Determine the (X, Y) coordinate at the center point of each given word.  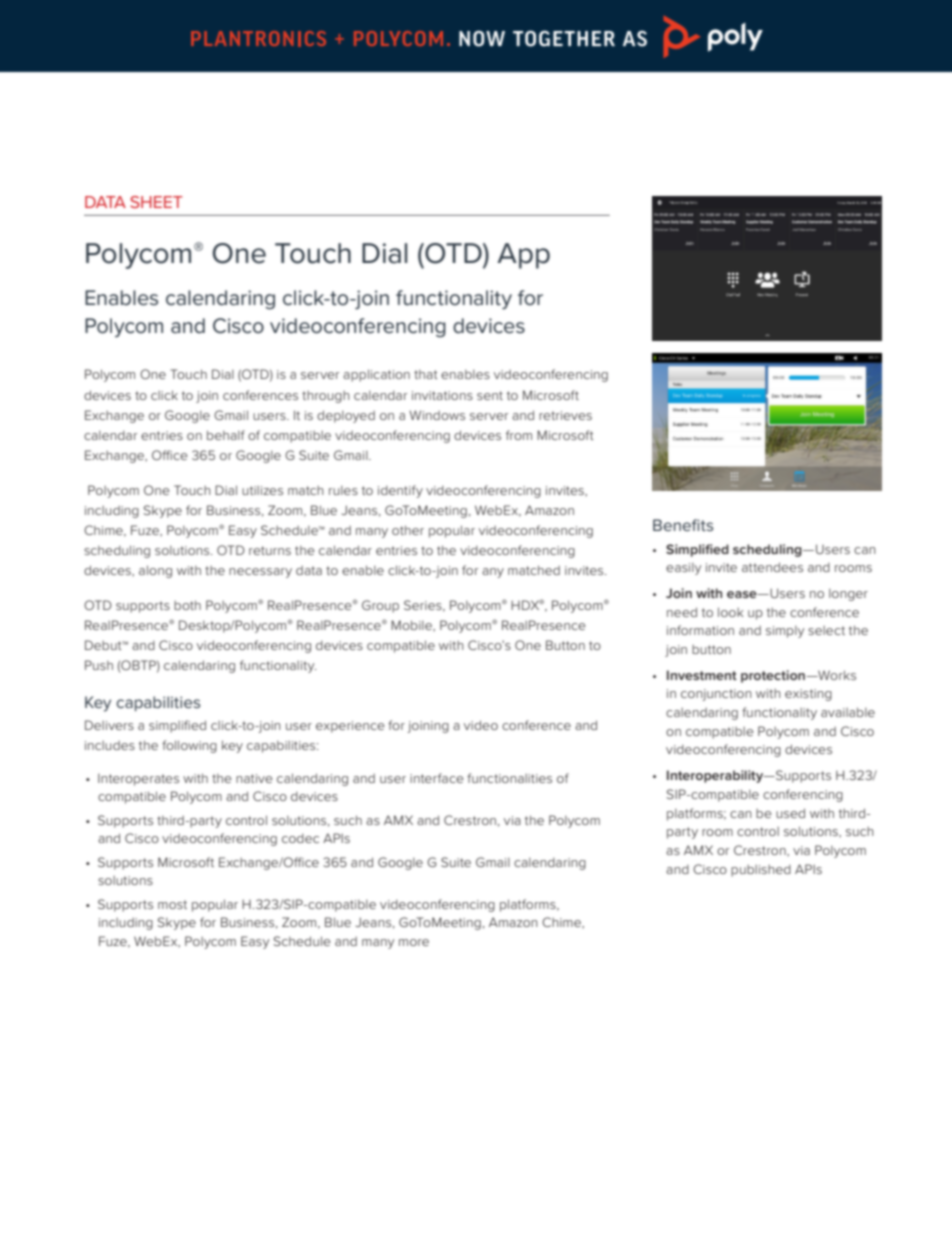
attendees (772, 567)
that (426, 374)
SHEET (156, 202)
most (172, 904)
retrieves (565, 415)
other (408, 530)
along (155, 571)
